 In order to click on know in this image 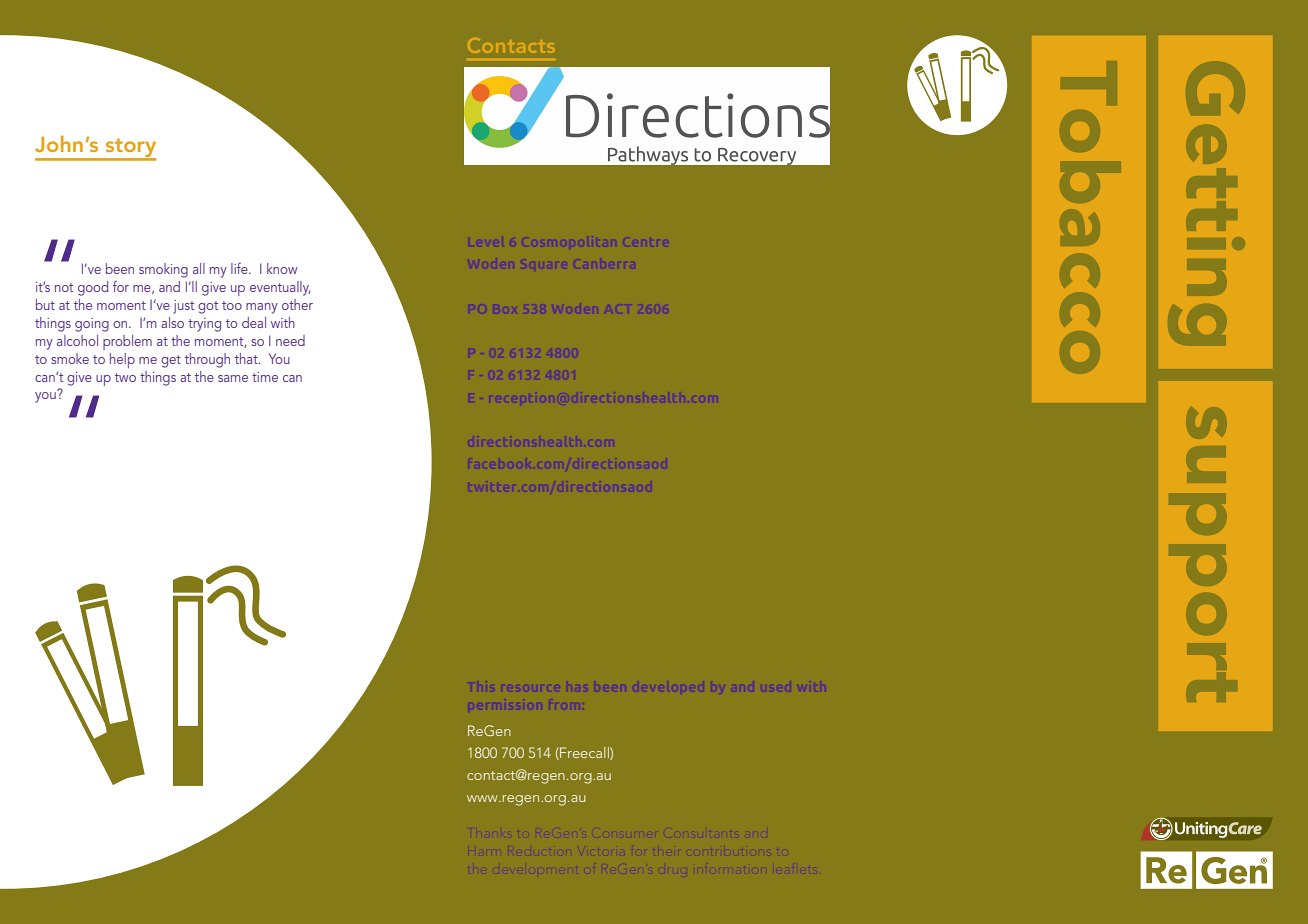, I will do `click(282, 268)`.
